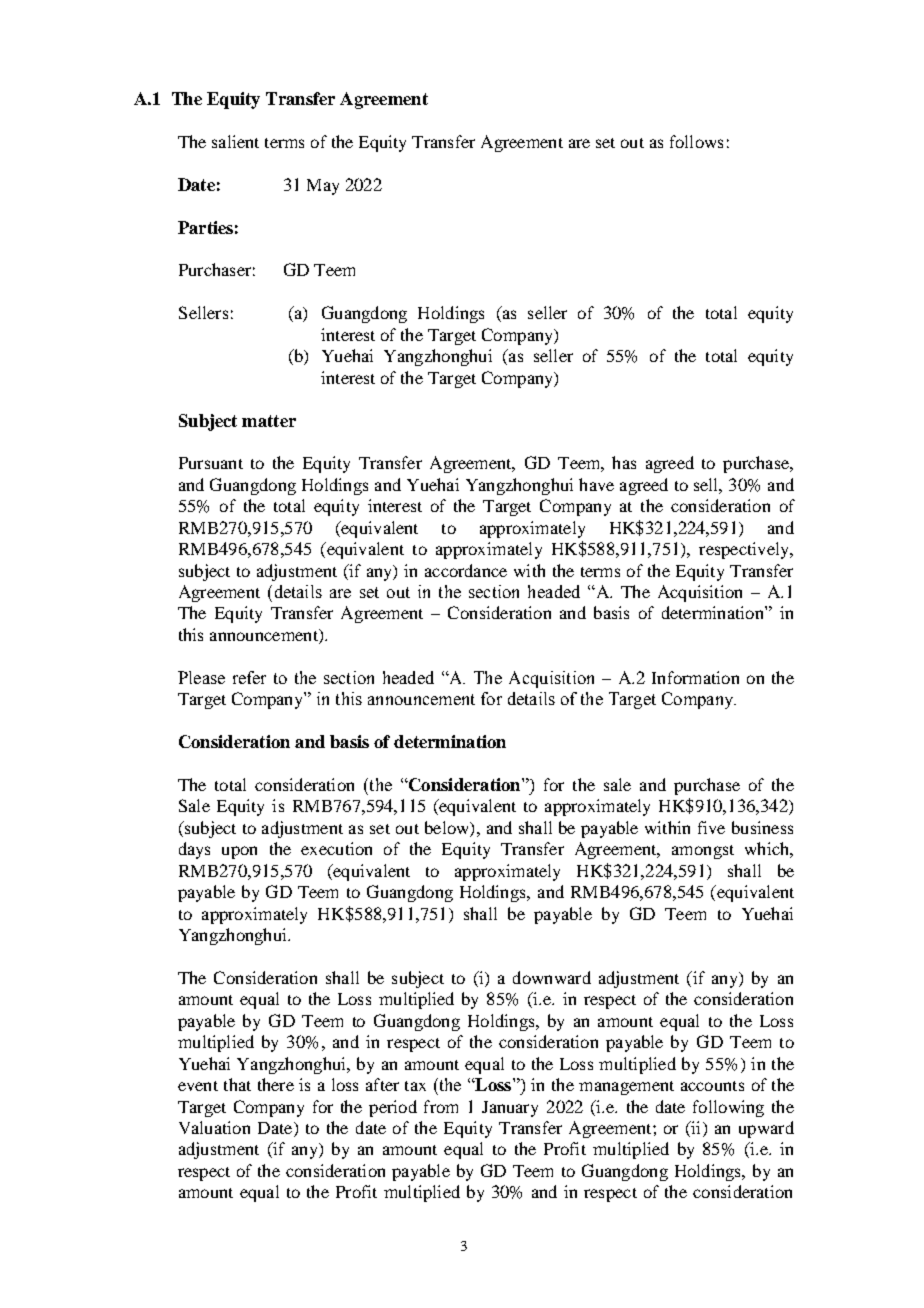 The image size is (924, 1308). I want to click on salient, so click(235, 141).
